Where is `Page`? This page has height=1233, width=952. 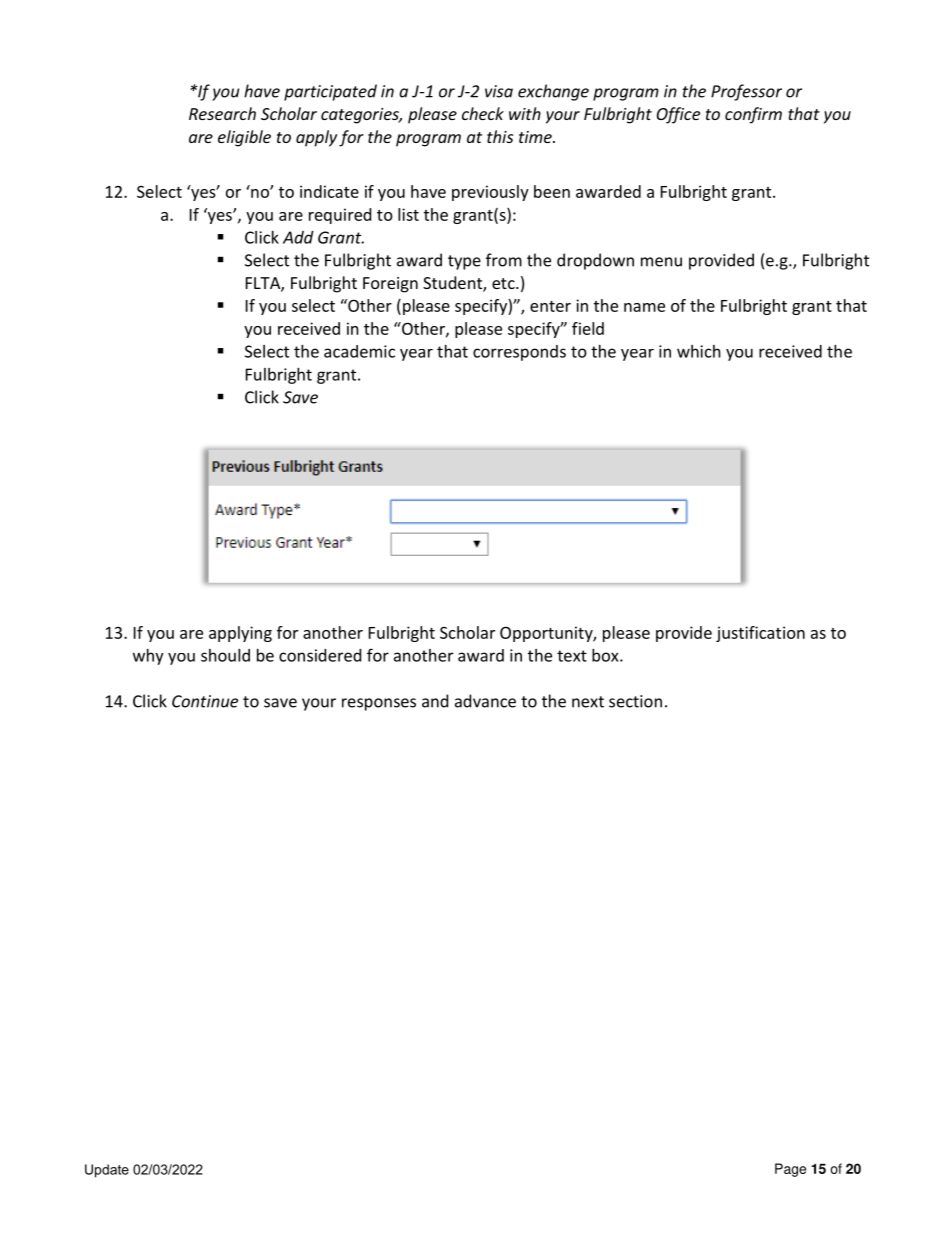 Page is located at coordinates (790, 1170).
